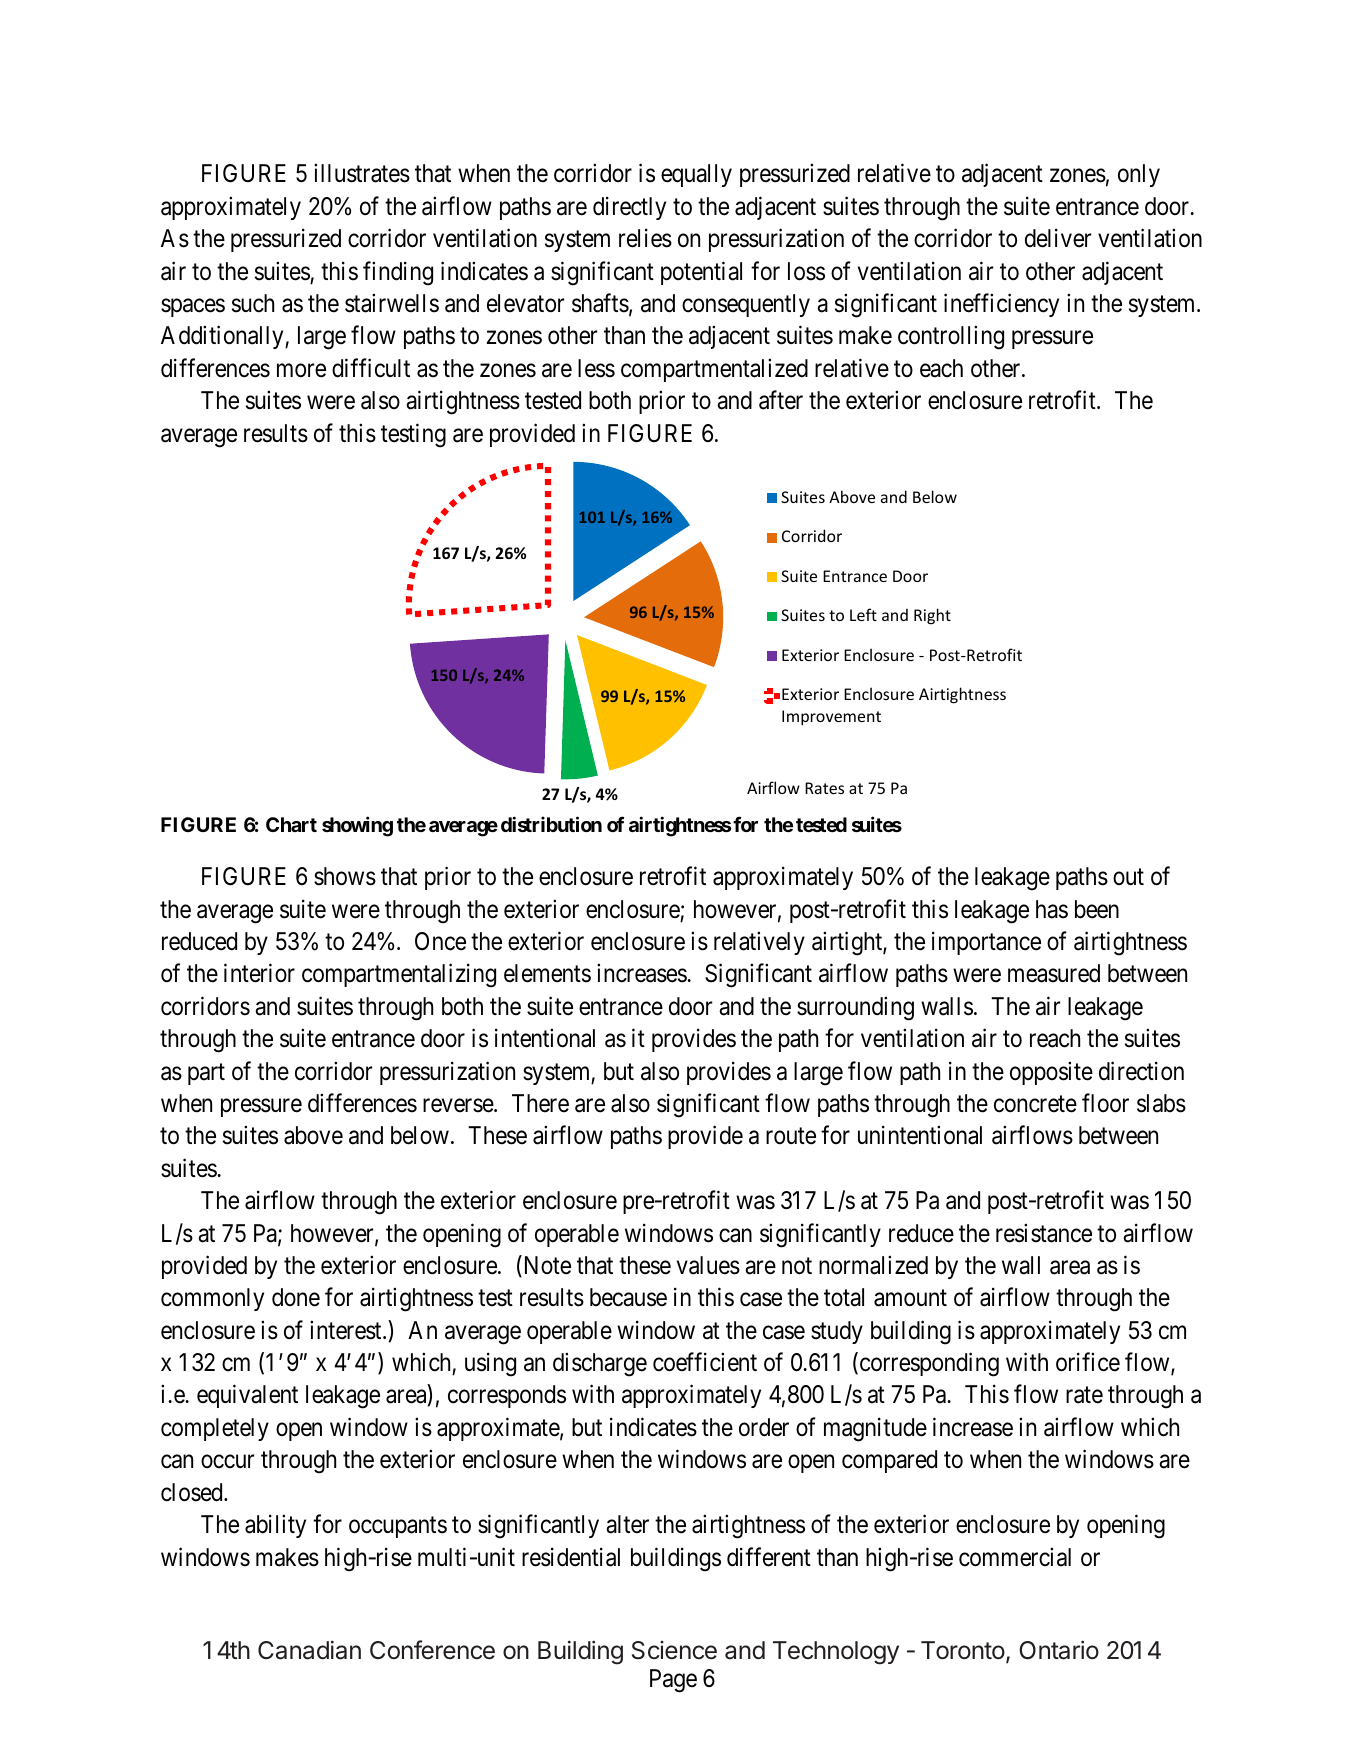  Describe the element at coordinates (547, 973) in the page. I see `elements` at that location.
